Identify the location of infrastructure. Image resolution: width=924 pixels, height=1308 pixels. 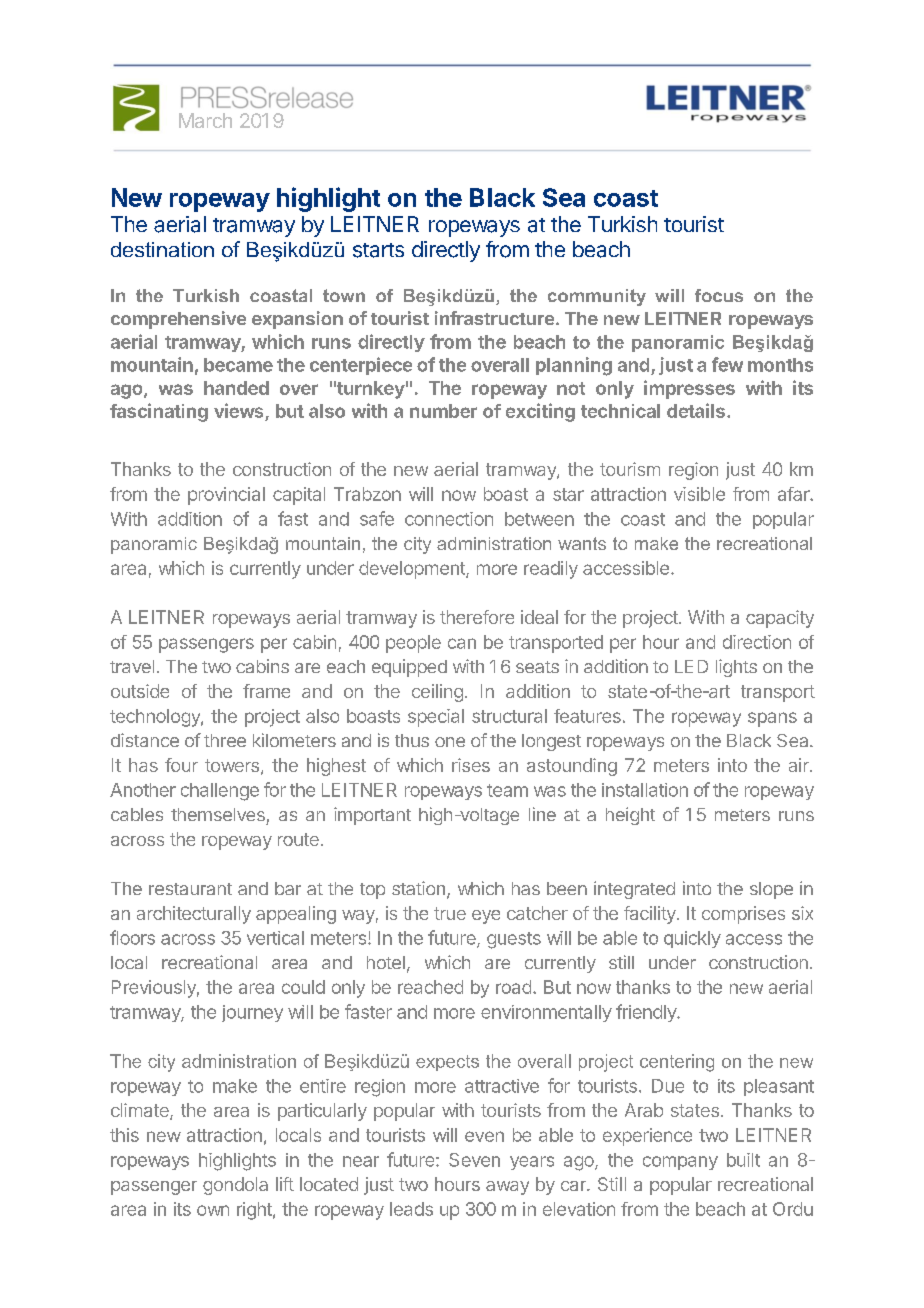
(494, 318).
